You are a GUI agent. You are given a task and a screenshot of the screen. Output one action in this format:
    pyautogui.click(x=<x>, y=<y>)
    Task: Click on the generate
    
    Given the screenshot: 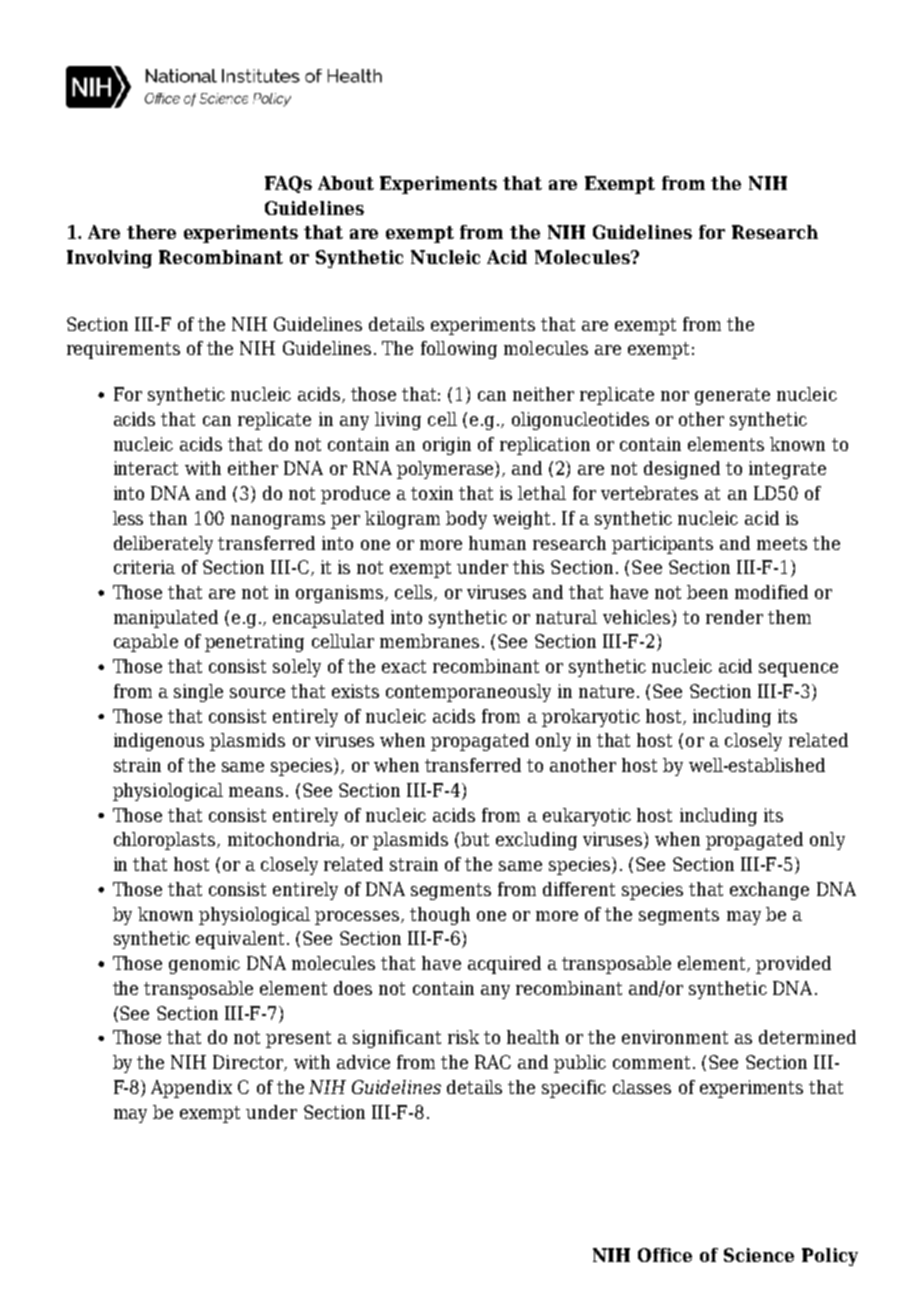 What is the action you would take?
    pyautogui.click(x=732, y=396)
